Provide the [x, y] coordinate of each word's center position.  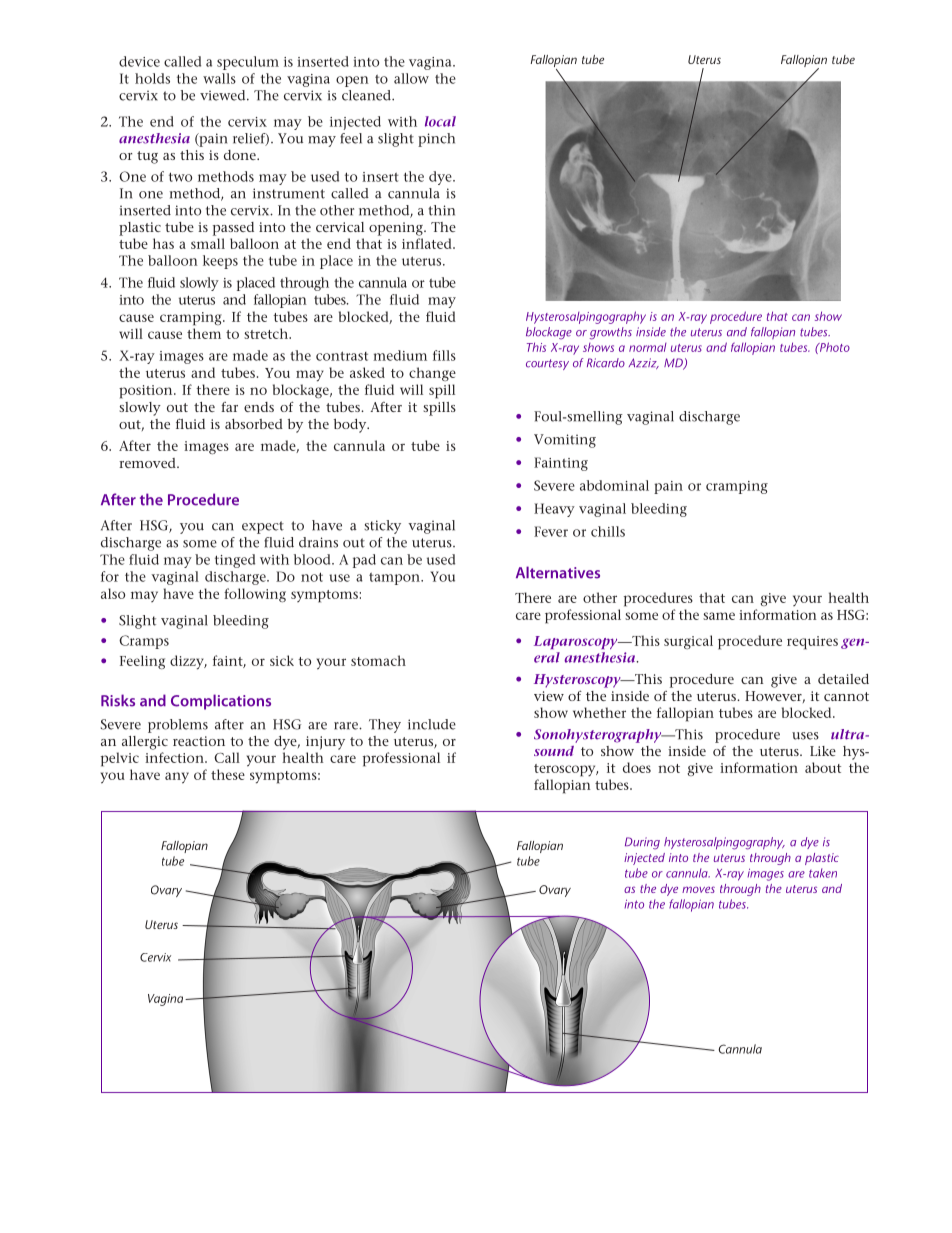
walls [219, 78]
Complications [221, 702]
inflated [428, 243]
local [440, 121]
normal [648, 347]
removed [148, 463]
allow [411, 78]
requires [812, 643]
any [177, 778]
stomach [378, 660]
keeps [220, 262]
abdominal [614, 485]
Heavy [554, 510]
